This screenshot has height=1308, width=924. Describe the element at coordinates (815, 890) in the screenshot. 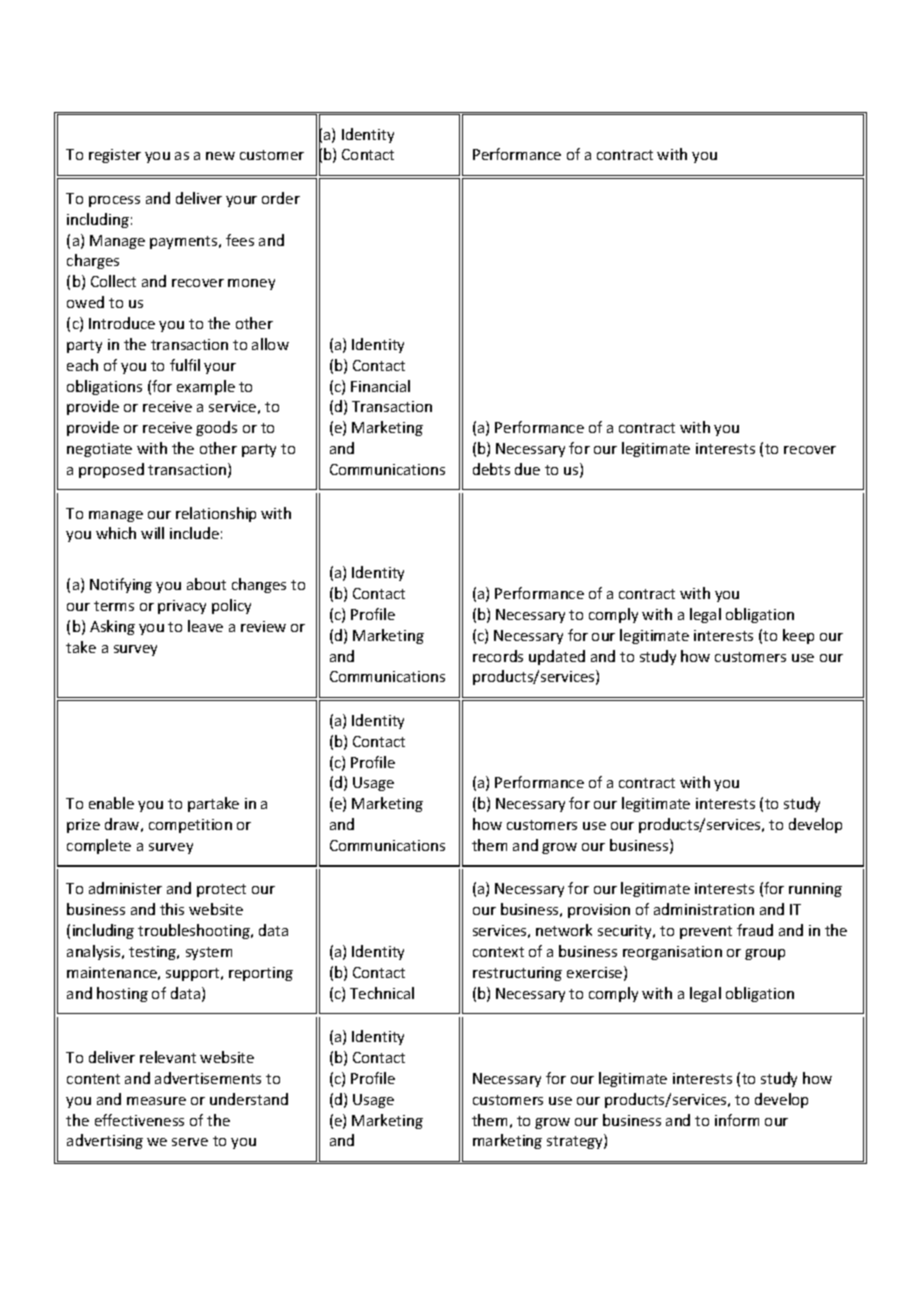

I see `running` at that location.
